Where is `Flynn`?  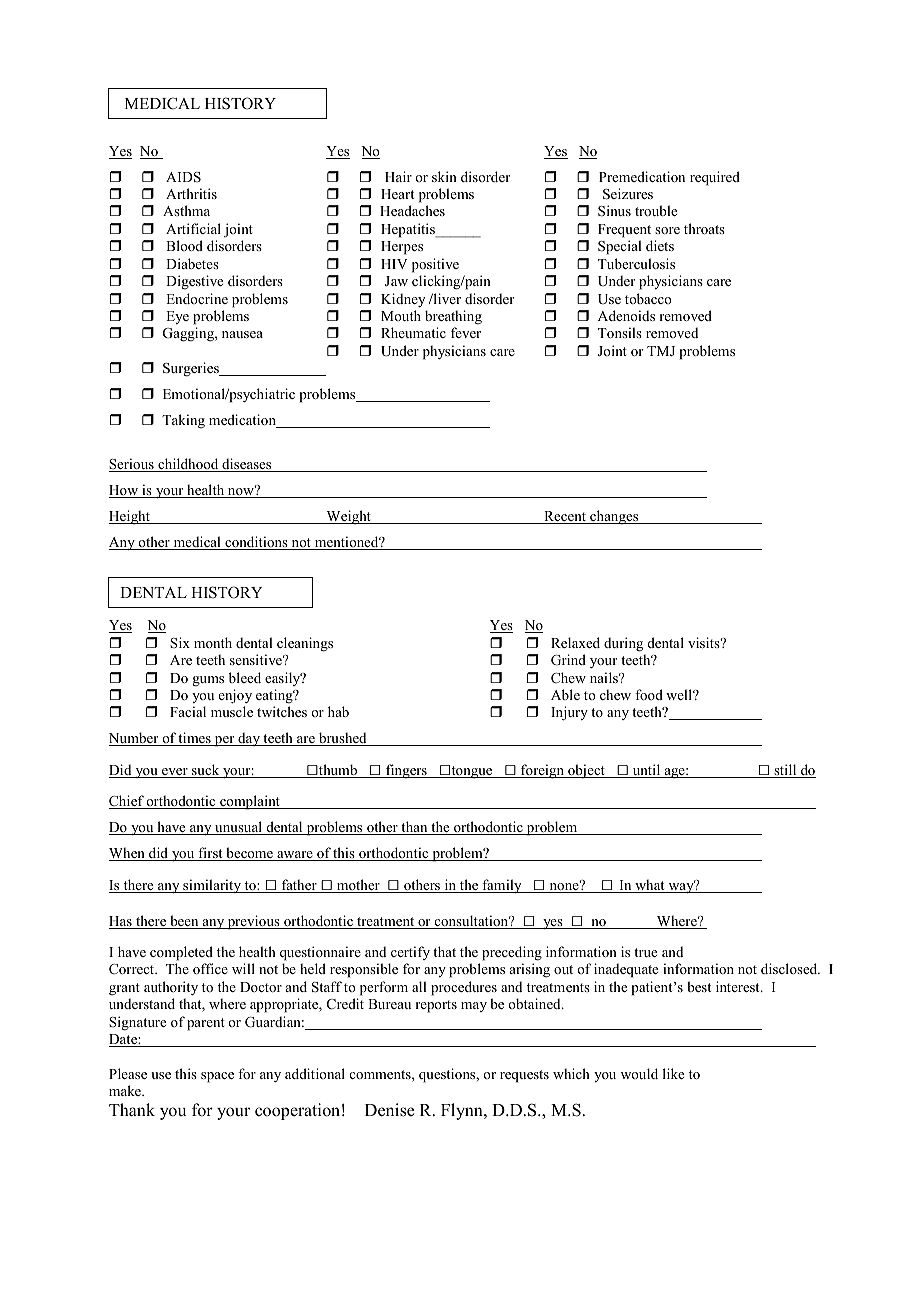 Flynn is located at coordinates (463, 1111).
